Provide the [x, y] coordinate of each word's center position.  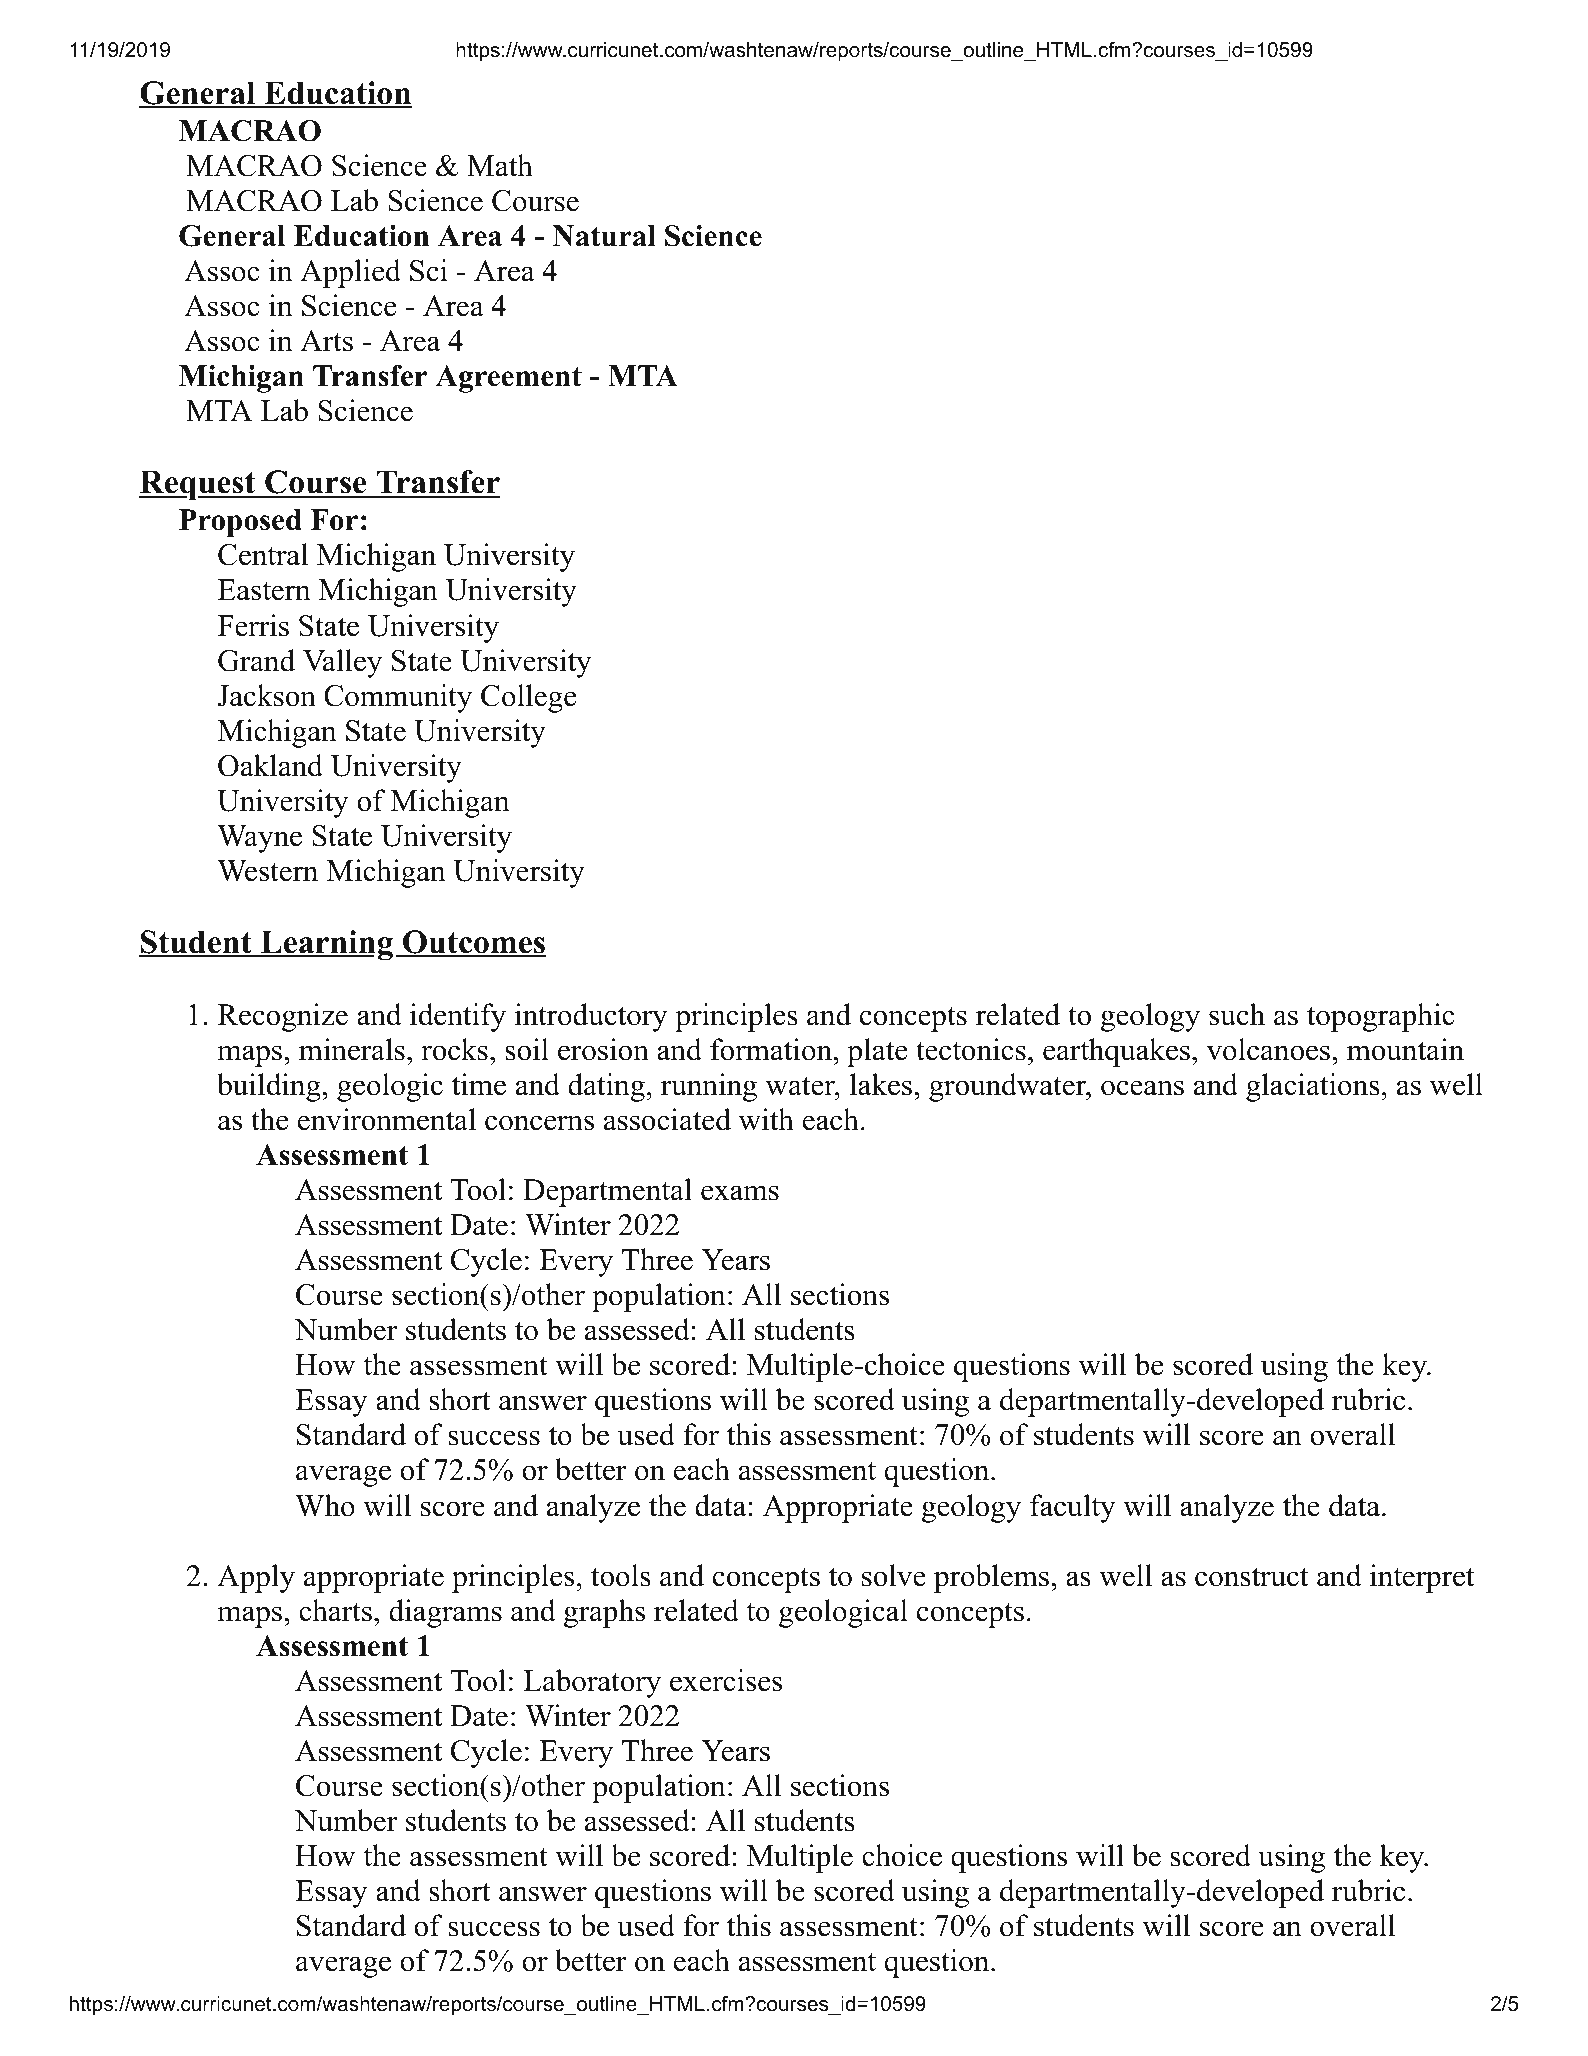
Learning [326, 945]
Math [500, 165]
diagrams [445, 1613]
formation [772, 1049]
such [1237, 1014]
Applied [350, 273]
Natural [604, 236]
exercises [726, 1680]
